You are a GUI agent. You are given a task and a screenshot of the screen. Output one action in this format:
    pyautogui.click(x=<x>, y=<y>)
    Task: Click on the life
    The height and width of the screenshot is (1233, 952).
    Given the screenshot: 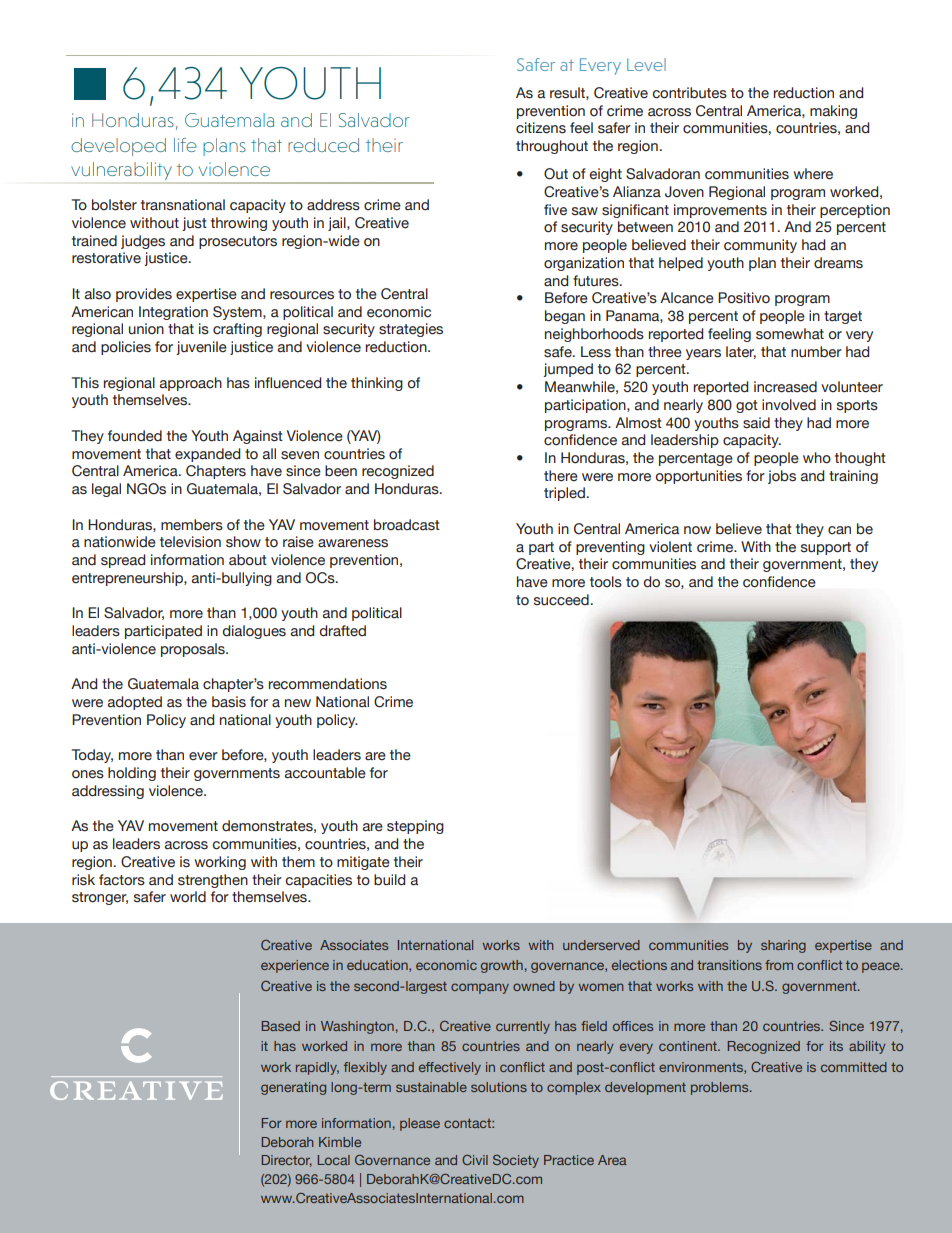 What is the action you would take?
    pyautogui.click(x=185, y=145)
